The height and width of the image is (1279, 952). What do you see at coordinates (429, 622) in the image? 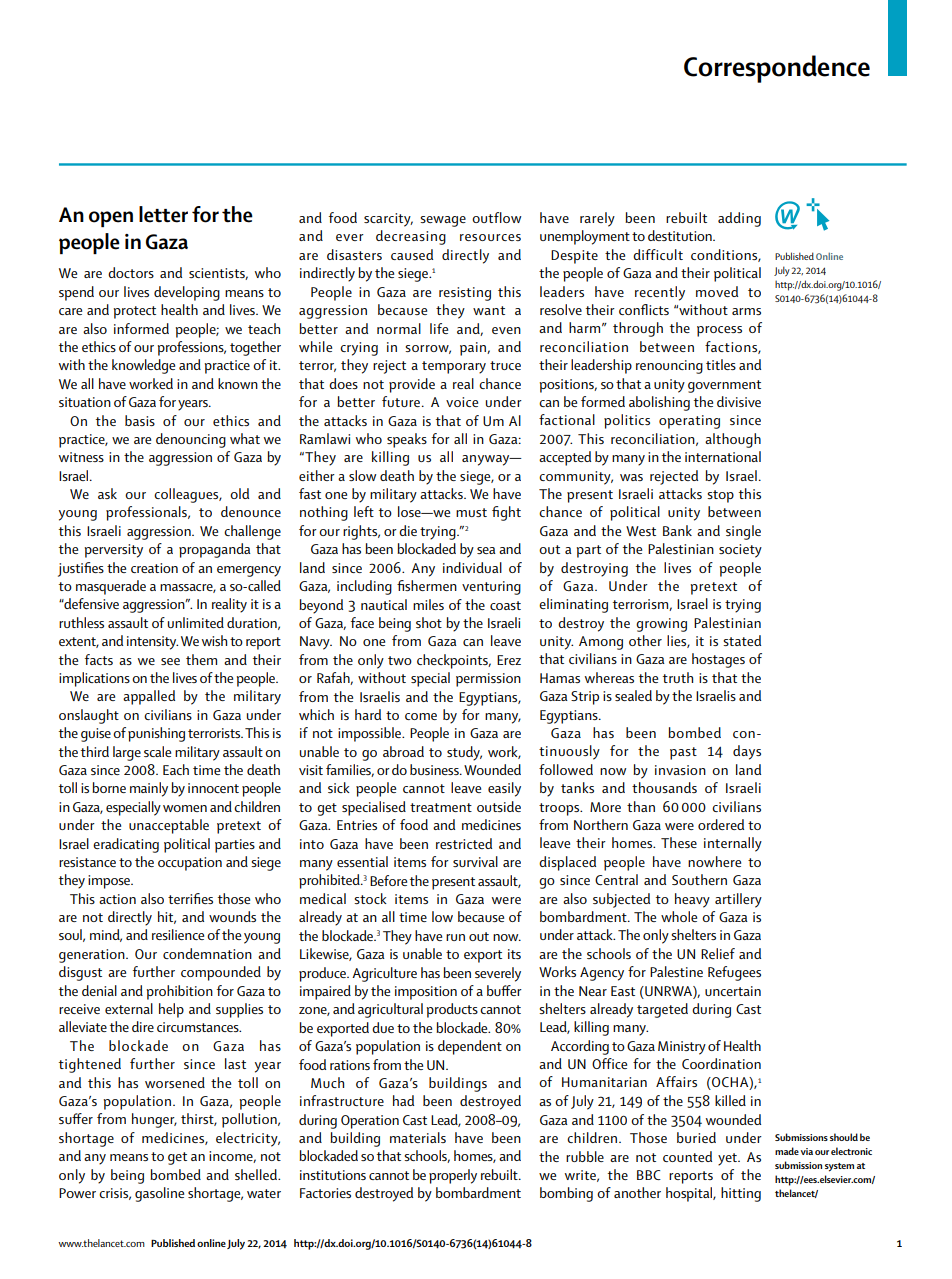
I see `shot` at bounding box center [429, 622].
